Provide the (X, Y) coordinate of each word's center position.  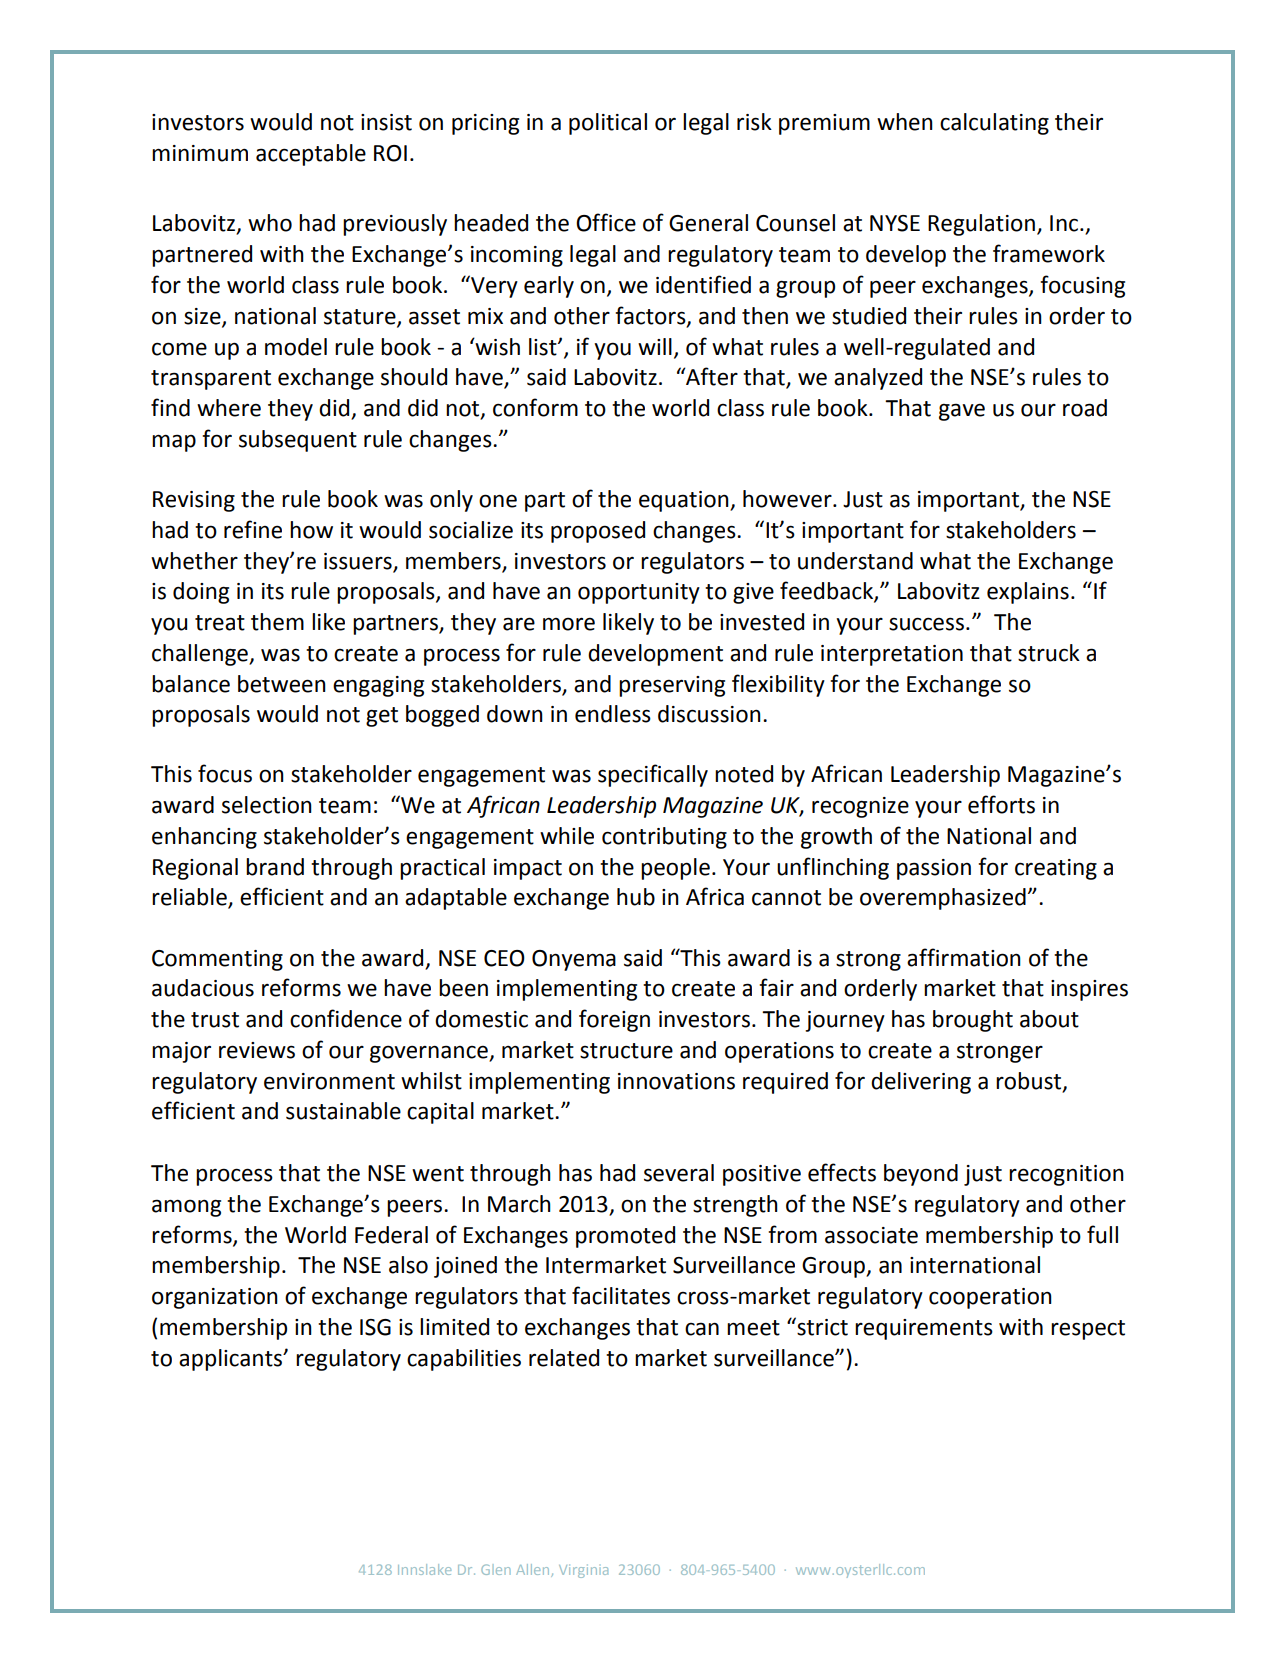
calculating (994, 124)
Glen (496, 1569)
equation (685, 501)
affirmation (964, 957)
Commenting (217, 960)
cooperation (990, 1298)
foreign (614, 1020)
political (608, 124)
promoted (625, 1237)
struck (1049, 653)
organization (215, 1298)
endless (613, 714)
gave (962, 412)
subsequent (298, 441)
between (282, 684)
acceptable (311, 155)
